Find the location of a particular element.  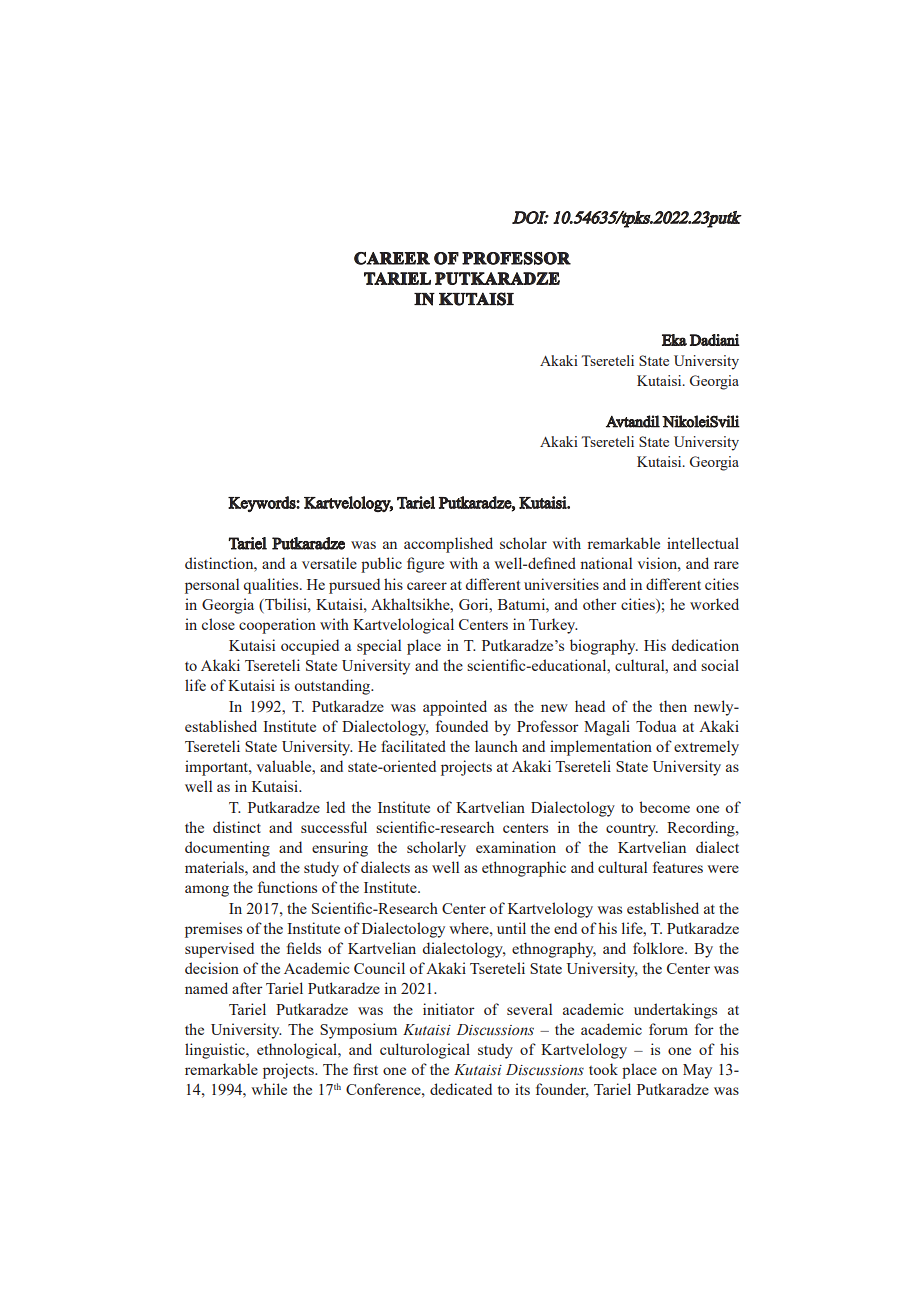

then is located at coordinates (673, 706).
